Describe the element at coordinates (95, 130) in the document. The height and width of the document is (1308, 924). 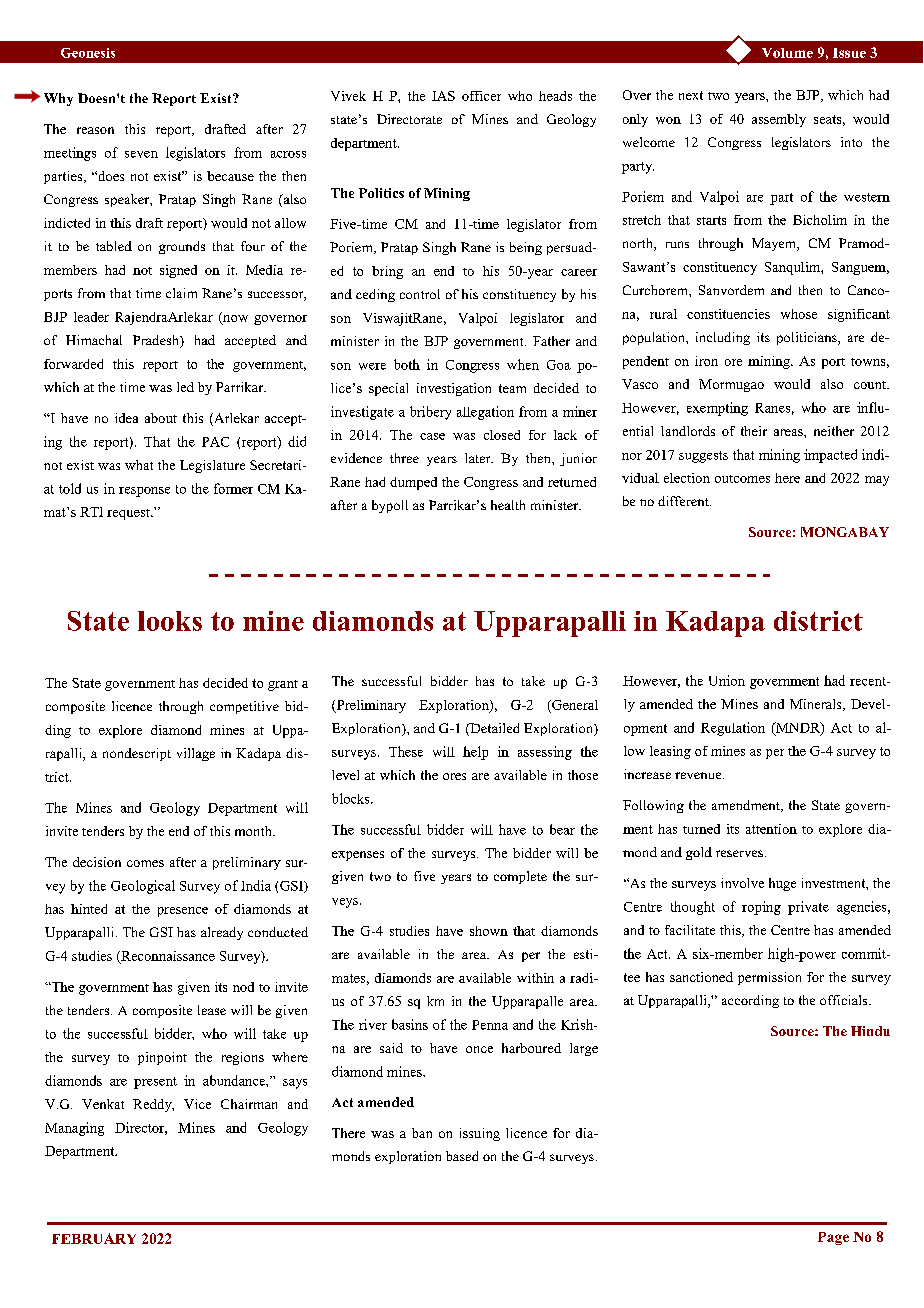
I see `reason` at that location.
